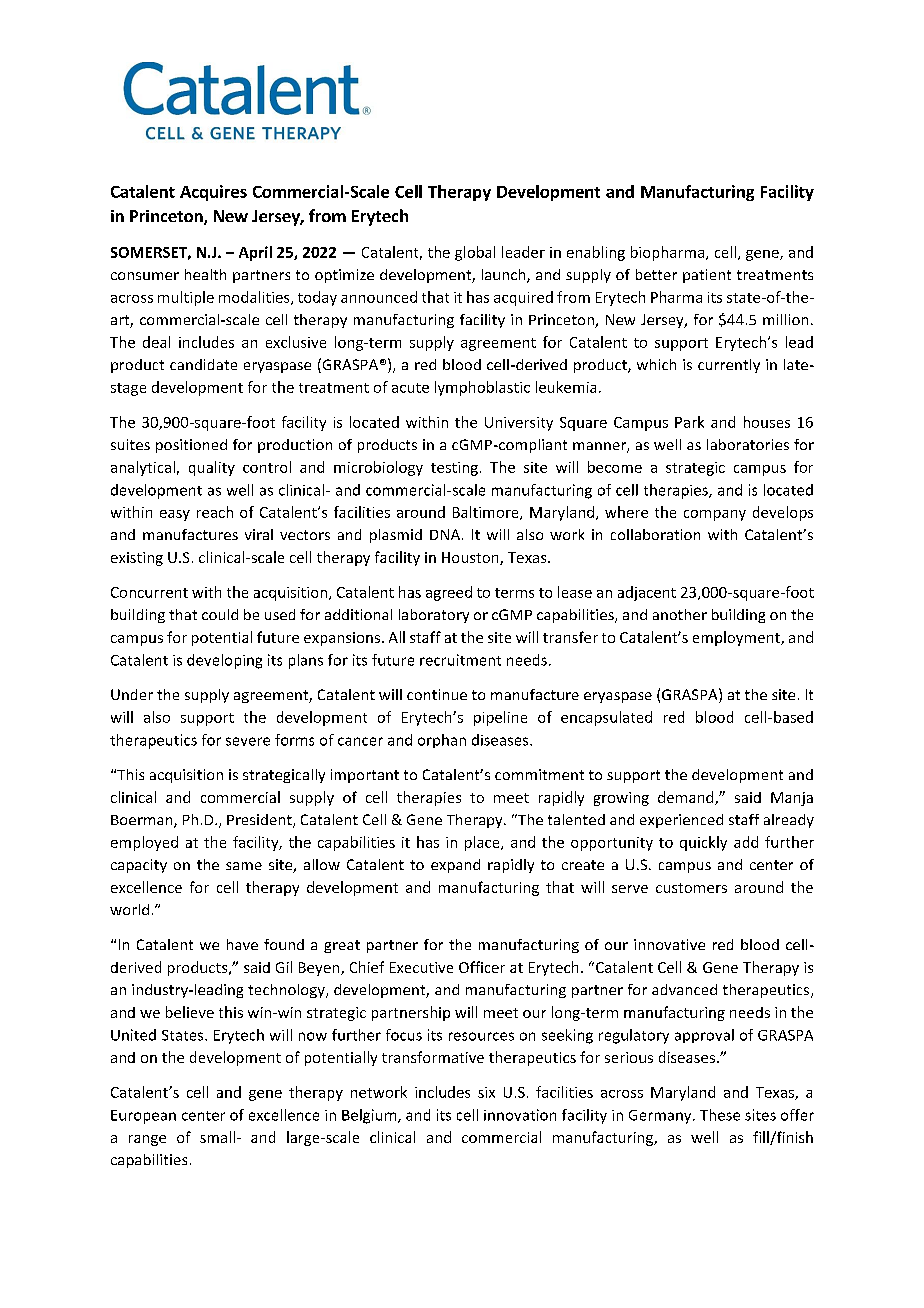  Describe the element at coordinates (460, 660) in the screenshot. I see `recruitment` at that location.
